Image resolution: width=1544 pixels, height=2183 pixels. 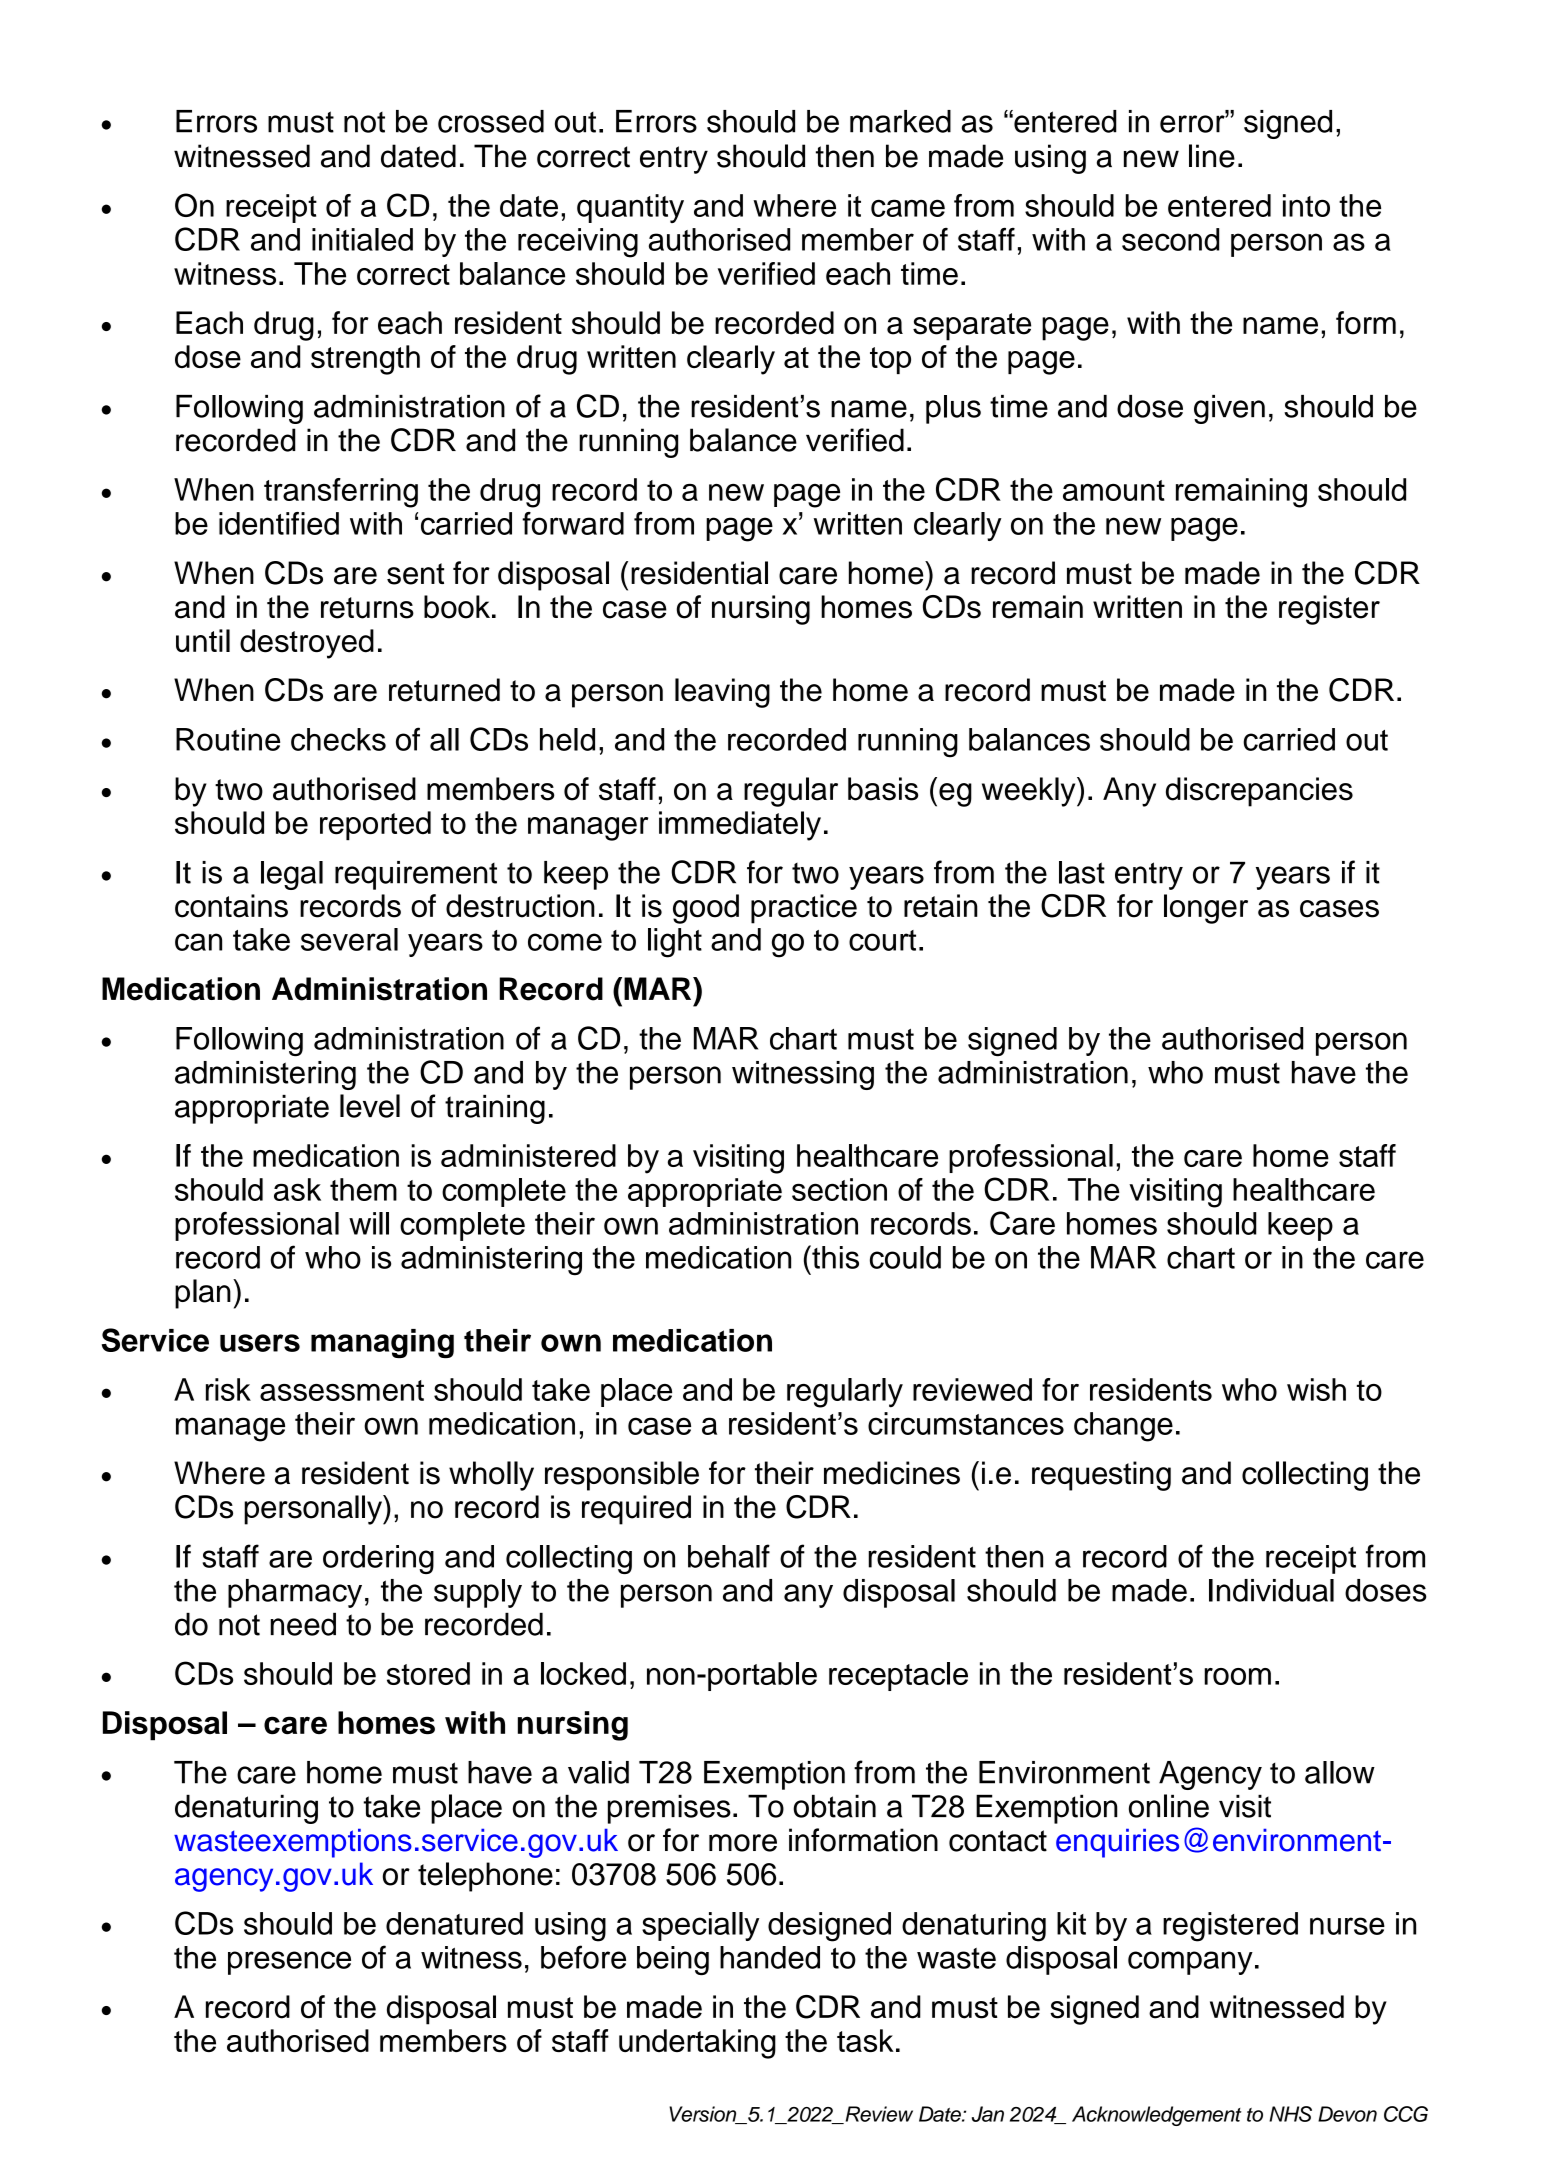 What do you see at coordinates (491, 121) in the screenshot?
I see `crossed` at bounding box center [491, 121].
